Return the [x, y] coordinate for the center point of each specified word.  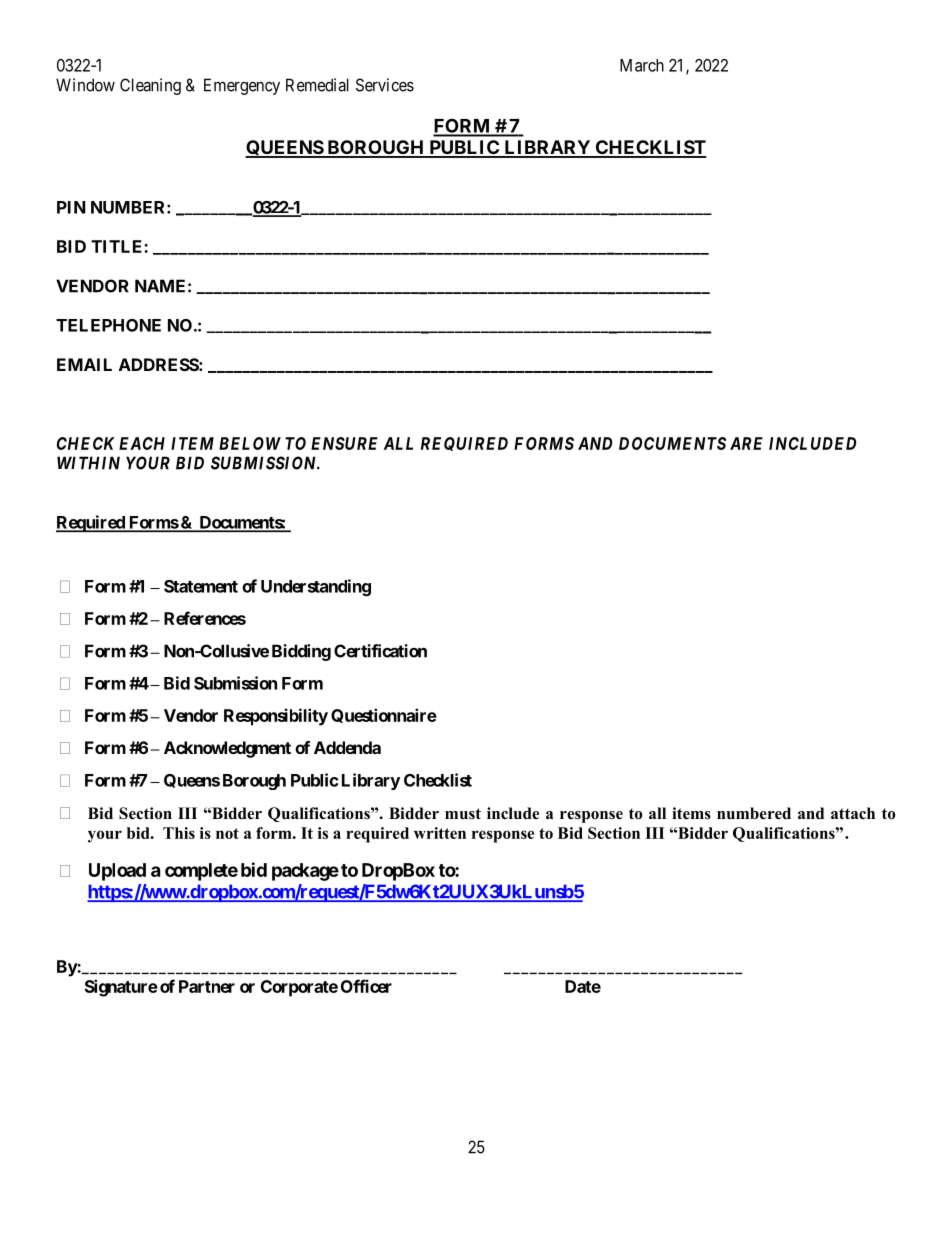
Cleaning [150, 86]
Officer [366, 986]
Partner [207, 986]
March [642, 65]
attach [853, 813]
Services [385, 85]
